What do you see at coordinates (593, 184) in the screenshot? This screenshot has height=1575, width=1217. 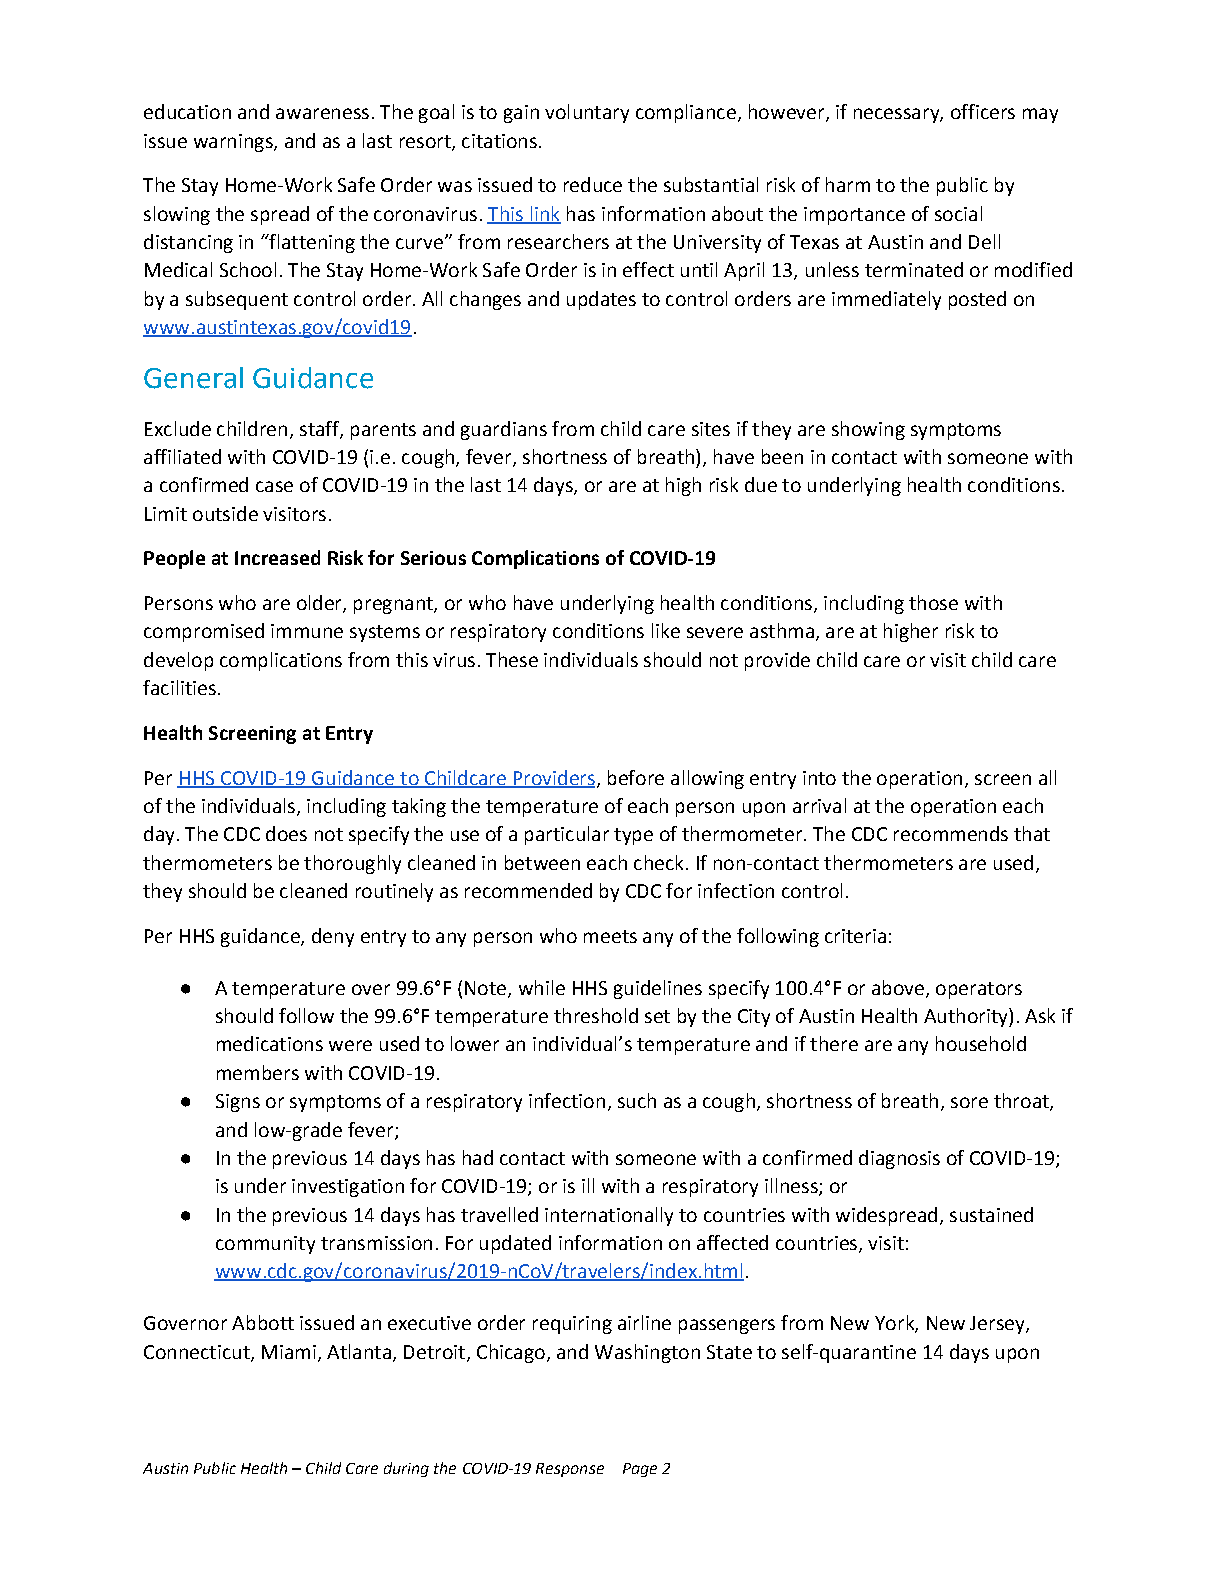 I see `reduce` at bounding box center [593, 184].
